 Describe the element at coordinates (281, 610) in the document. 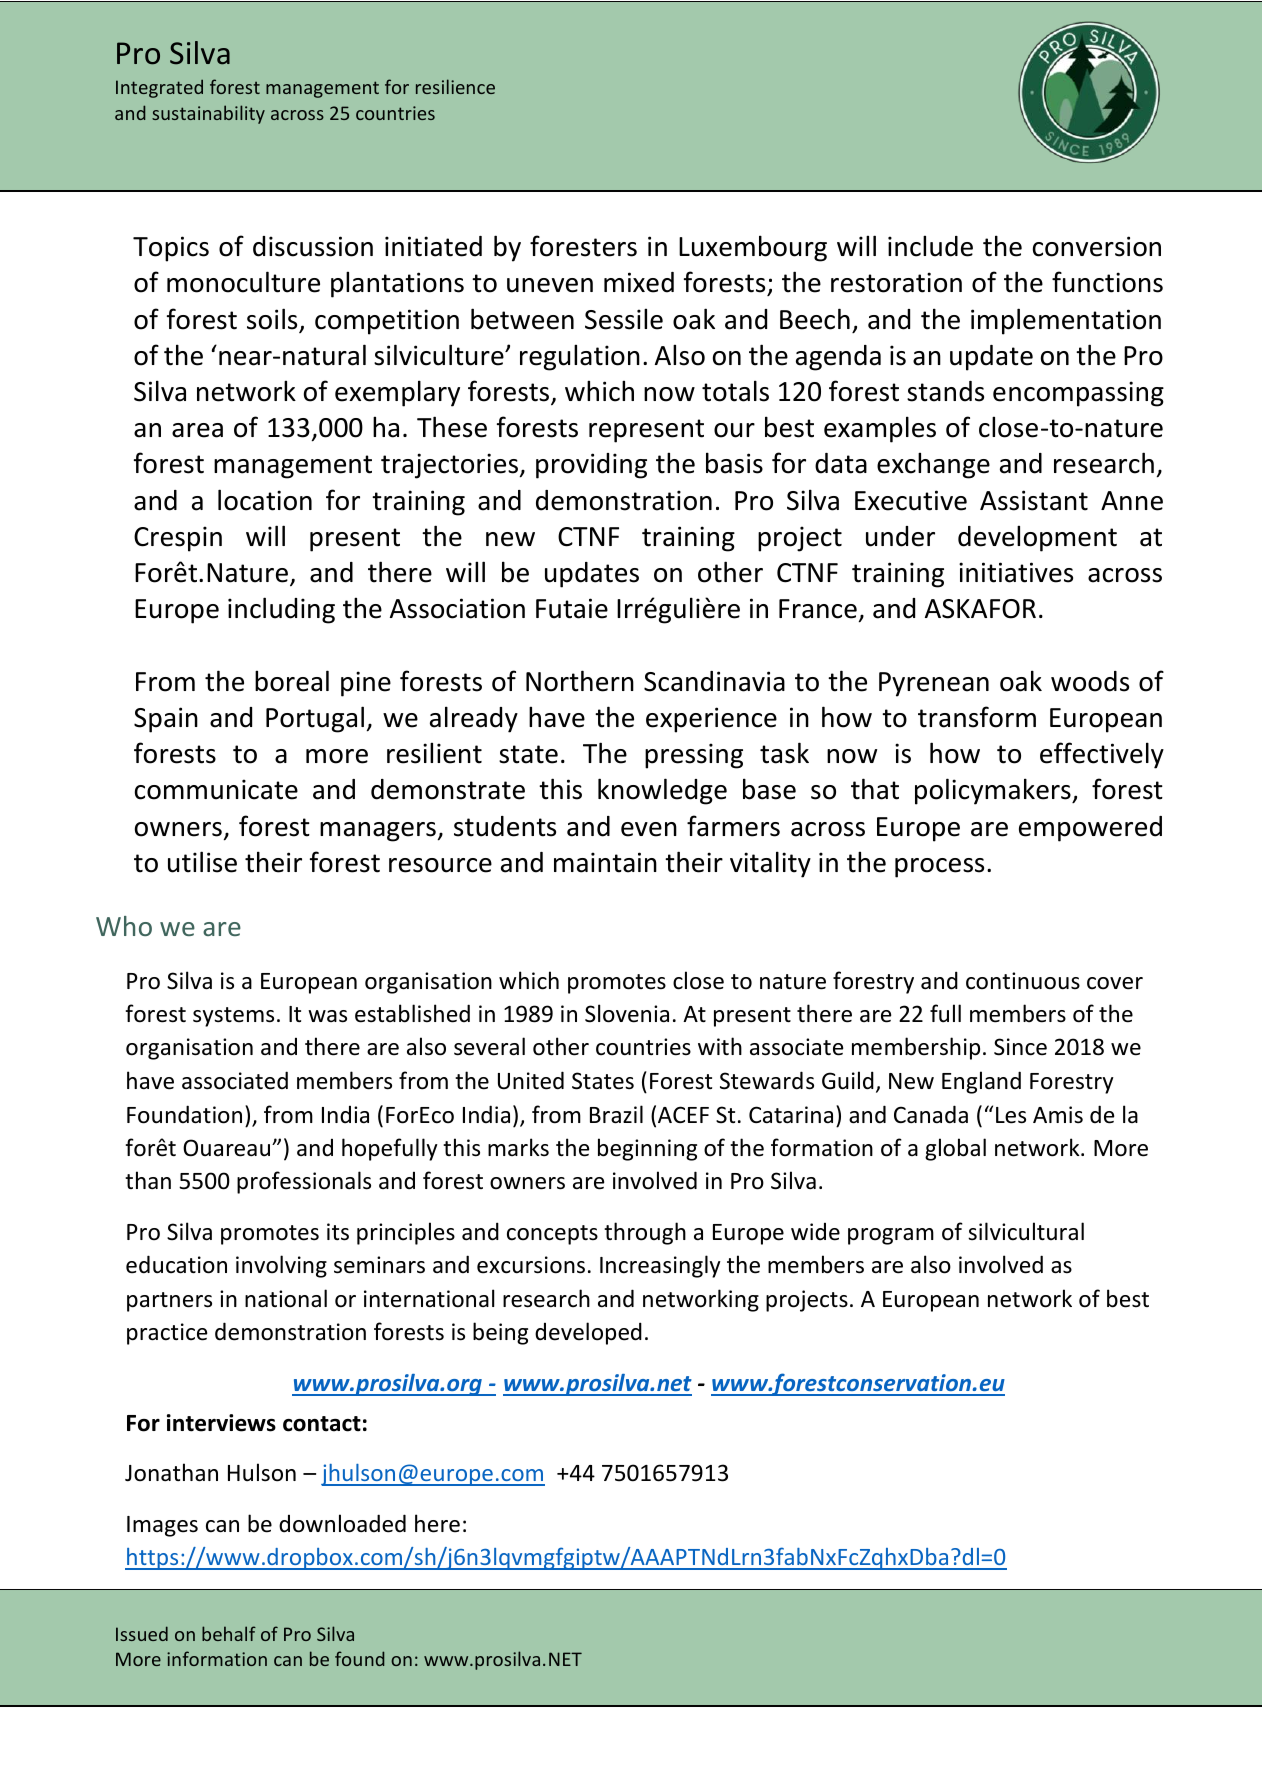

I see `including` at that location.
